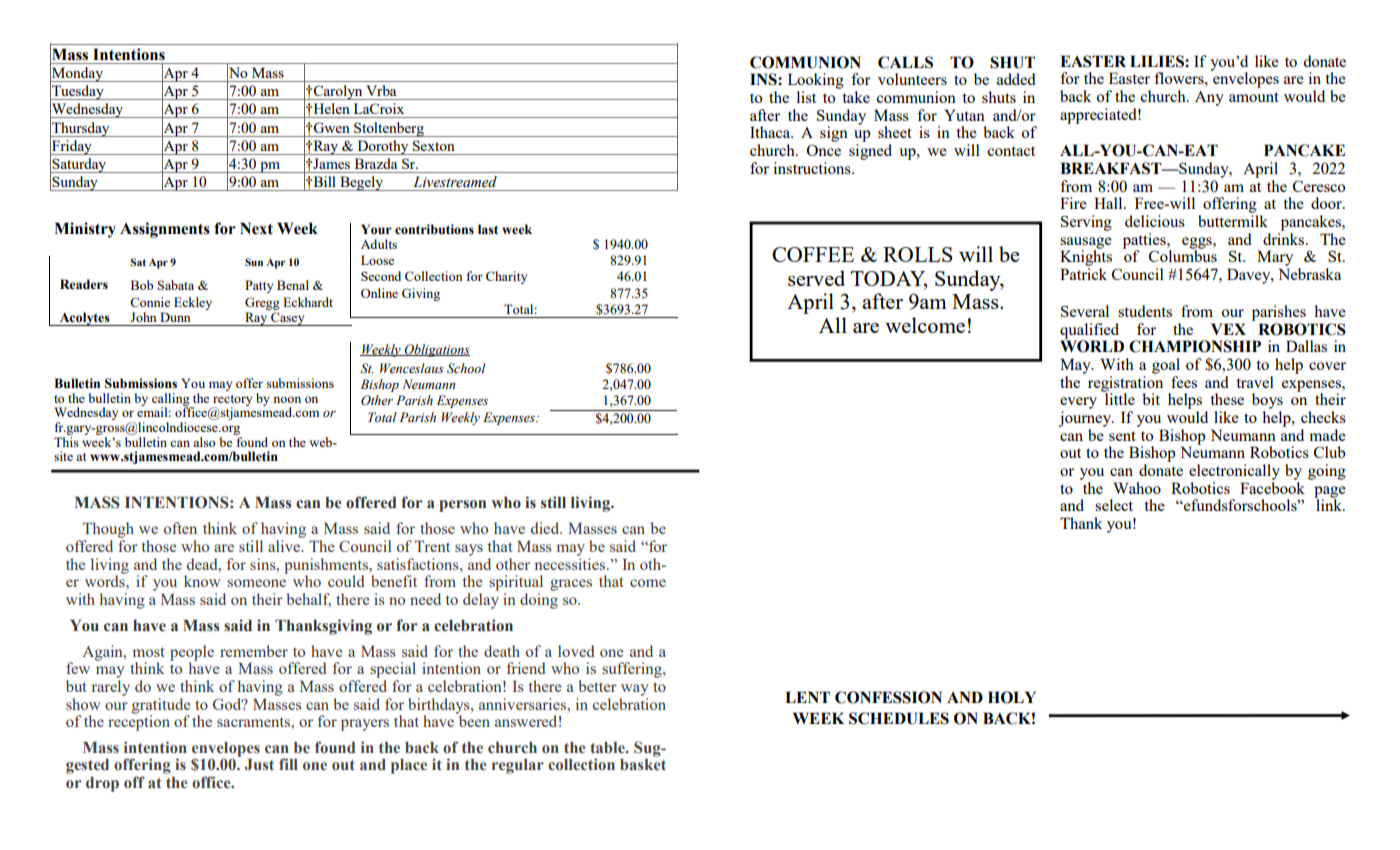  Describe the element at coordinates (256, 228) in the document. I see `Next` at that location.
